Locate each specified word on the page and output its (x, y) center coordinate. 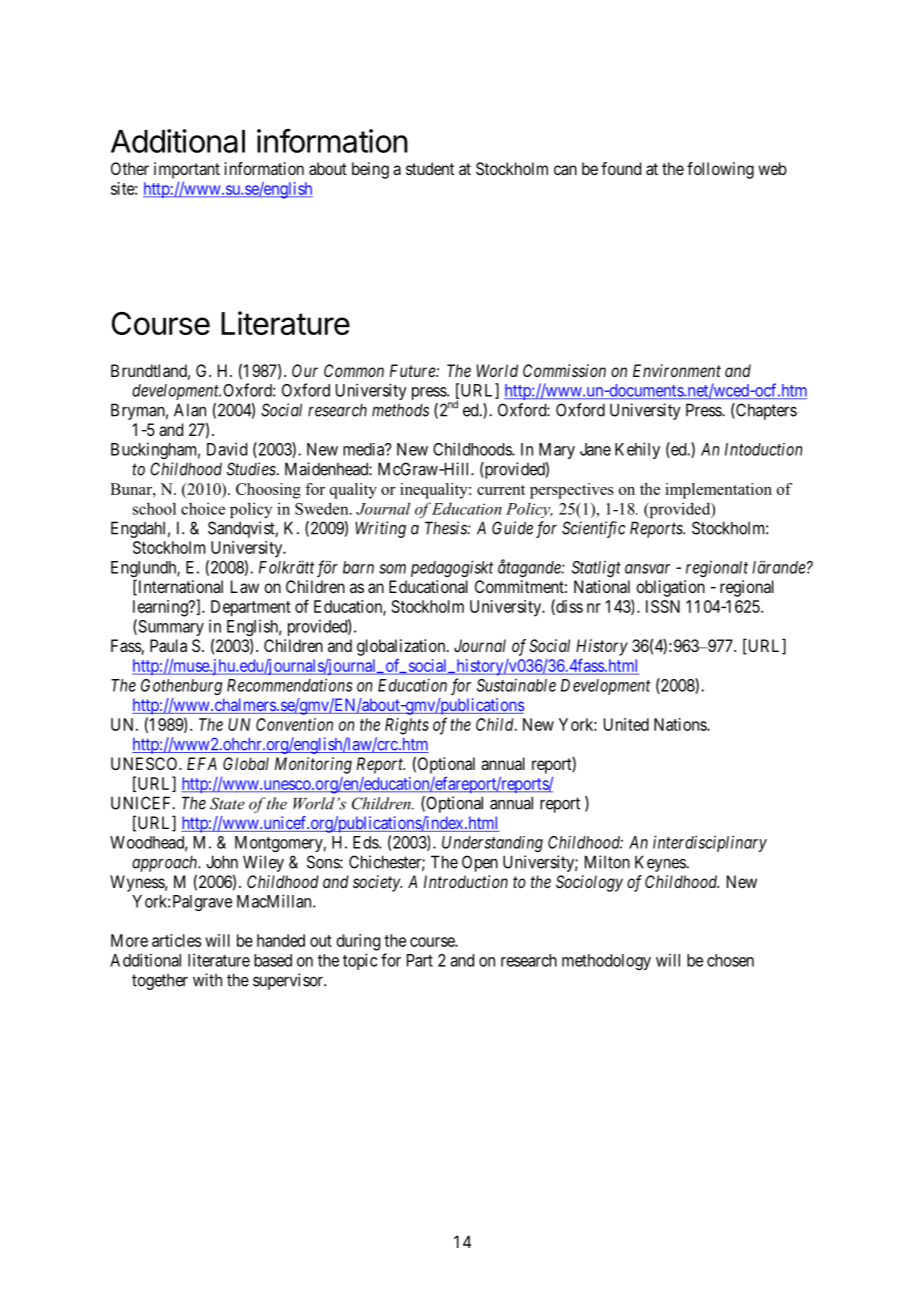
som (392, 569)
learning (161, 608)
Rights (407, 726)
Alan (190, 410)
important (187, 170)
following (720, 170)
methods (400, 410)
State (227, 803)
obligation (670, 588)
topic (360, 961)
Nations (681, 724)
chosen (730, 960)
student (430, 168)
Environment (677, 370)
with (207, 980)
